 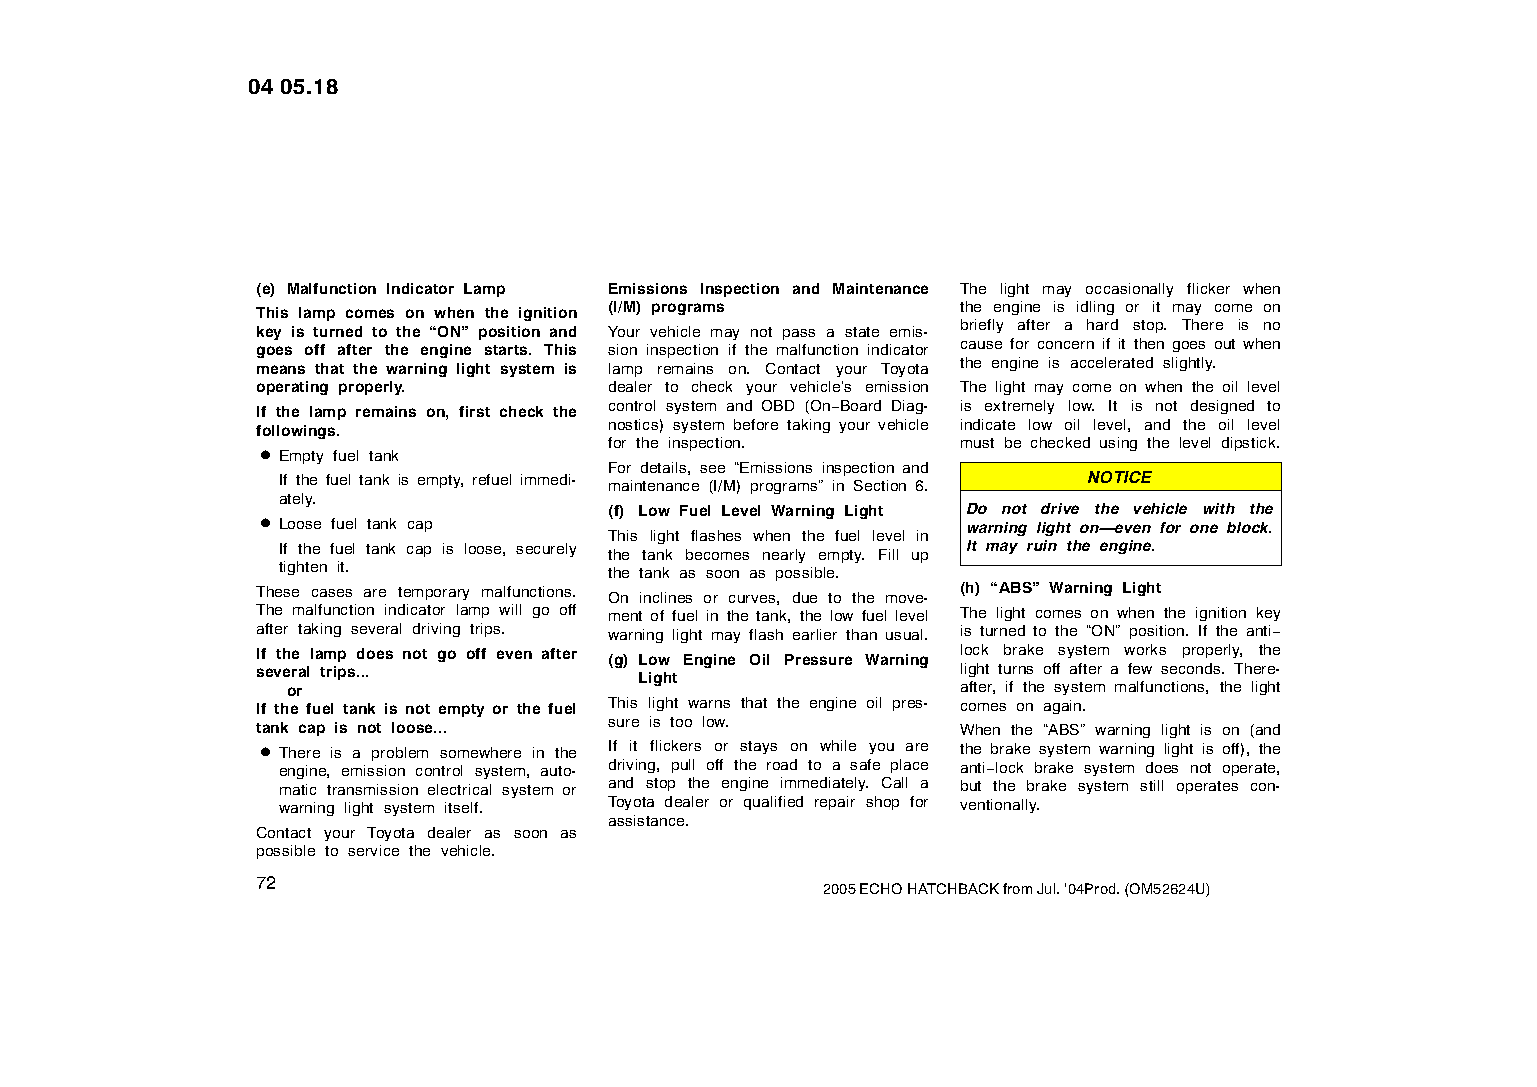 I want to click on works, so click(x=1145, y=649).
